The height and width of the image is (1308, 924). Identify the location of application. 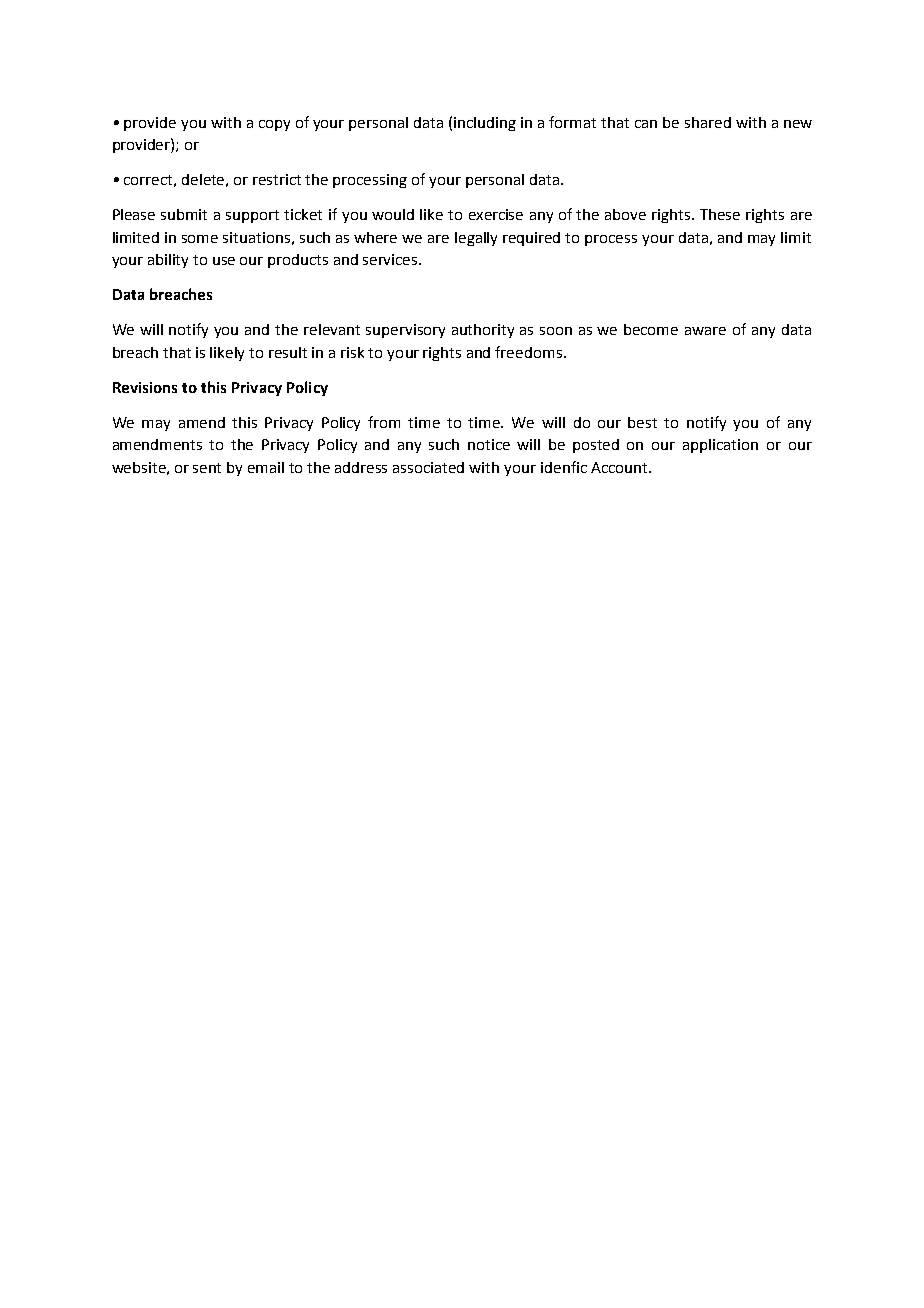
(720, 446).
